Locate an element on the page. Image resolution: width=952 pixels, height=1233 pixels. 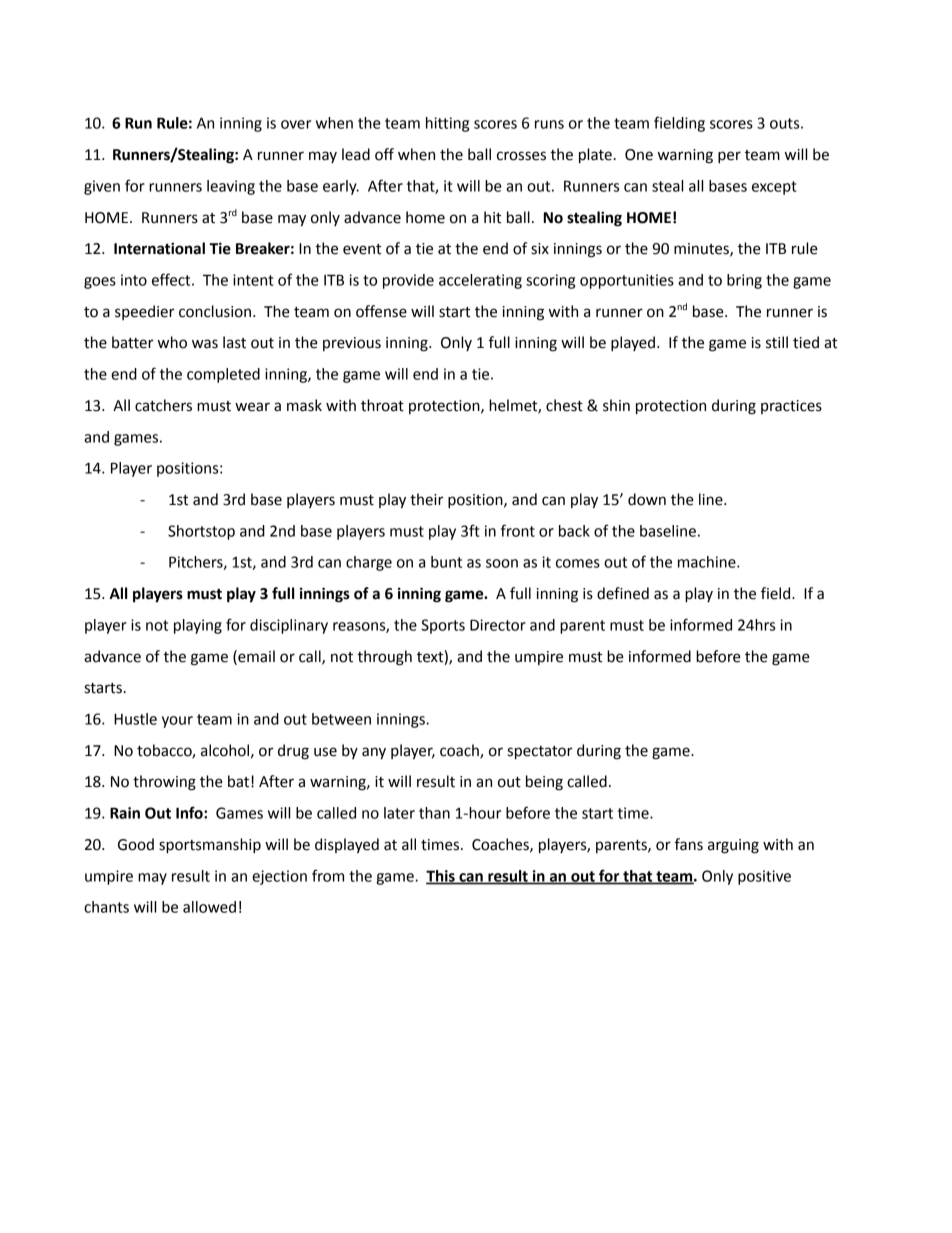
per is located at coordinates (729, 157).
